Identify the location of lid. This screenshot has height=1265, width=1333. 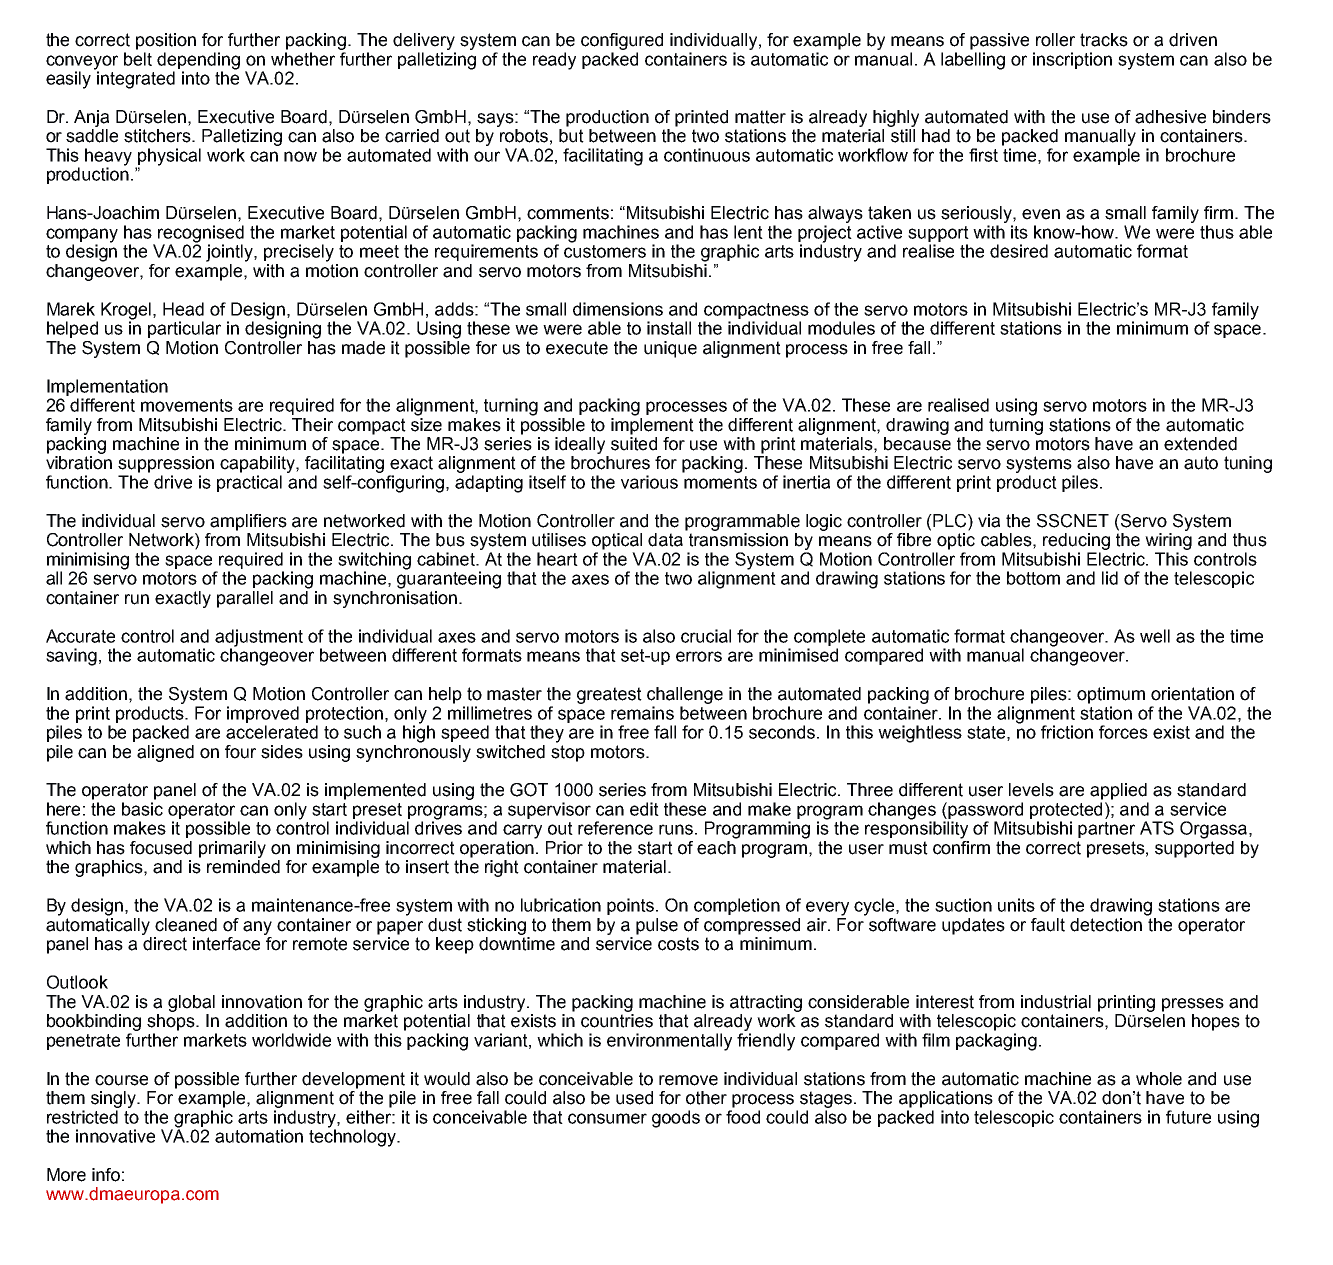
(1110, 578).
